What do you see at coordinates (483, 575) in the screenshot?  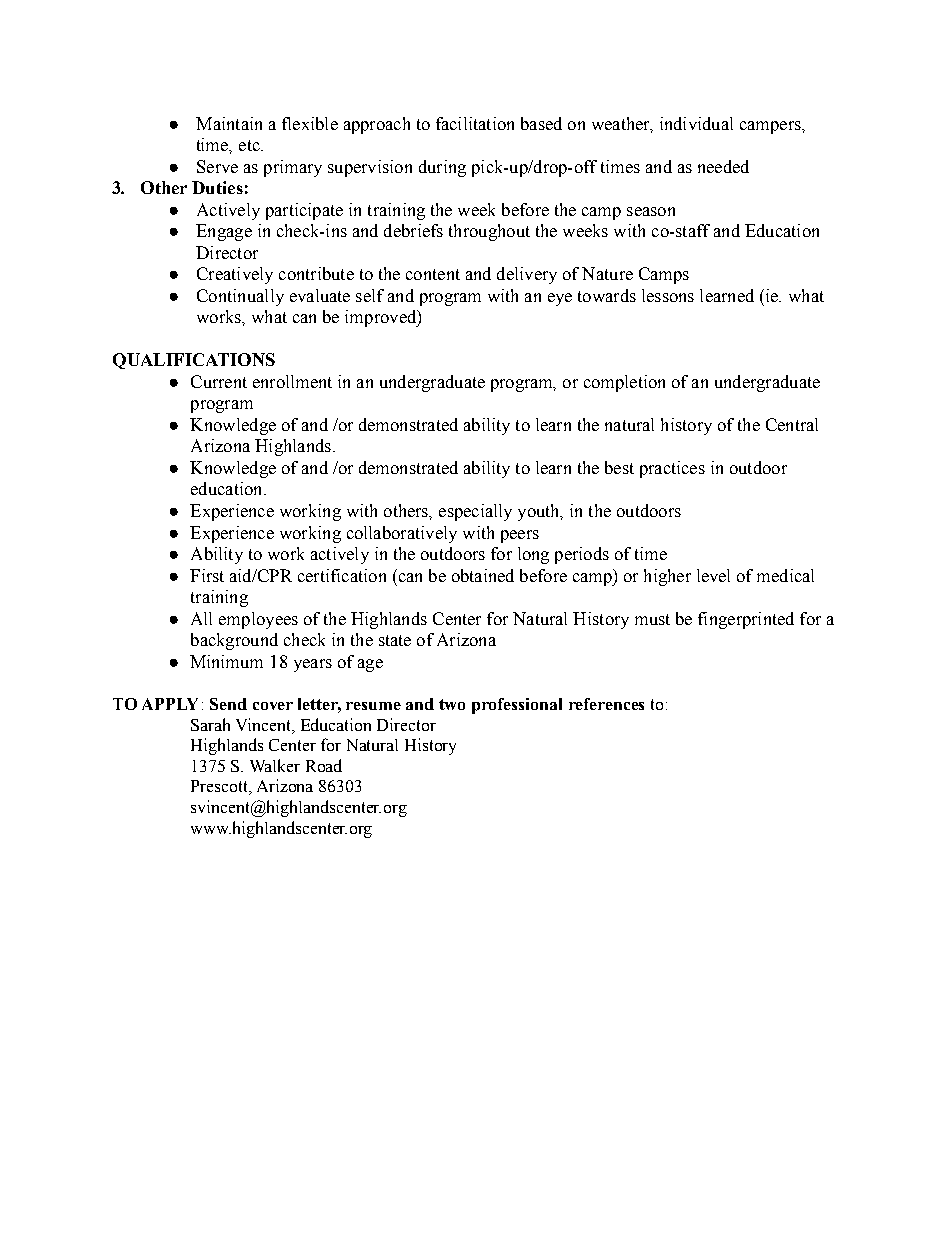 I see `obtained` at bounding box center [483, 575].
